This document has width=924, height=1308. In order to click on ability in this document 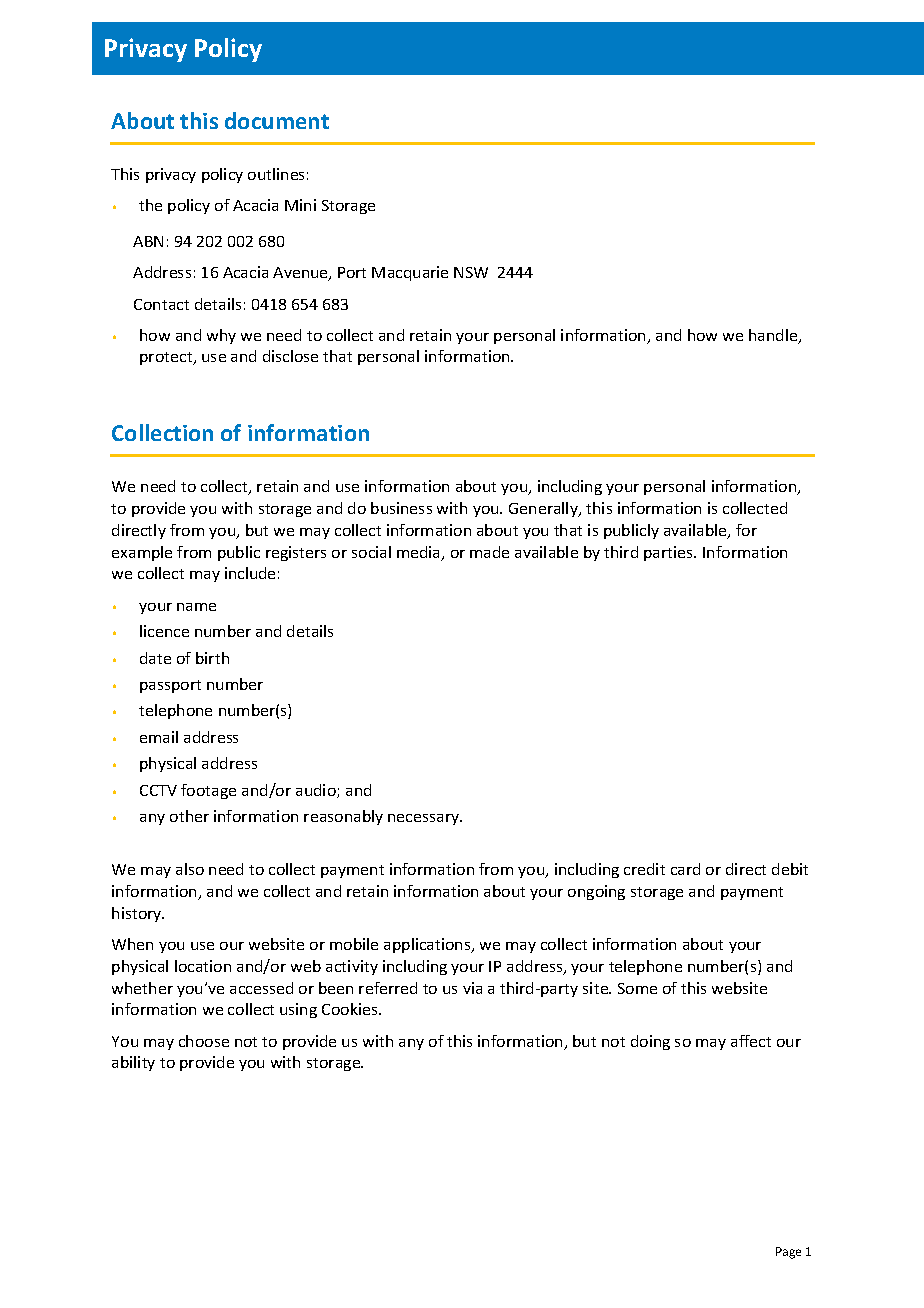, I will do `click(133, 1063)`.
